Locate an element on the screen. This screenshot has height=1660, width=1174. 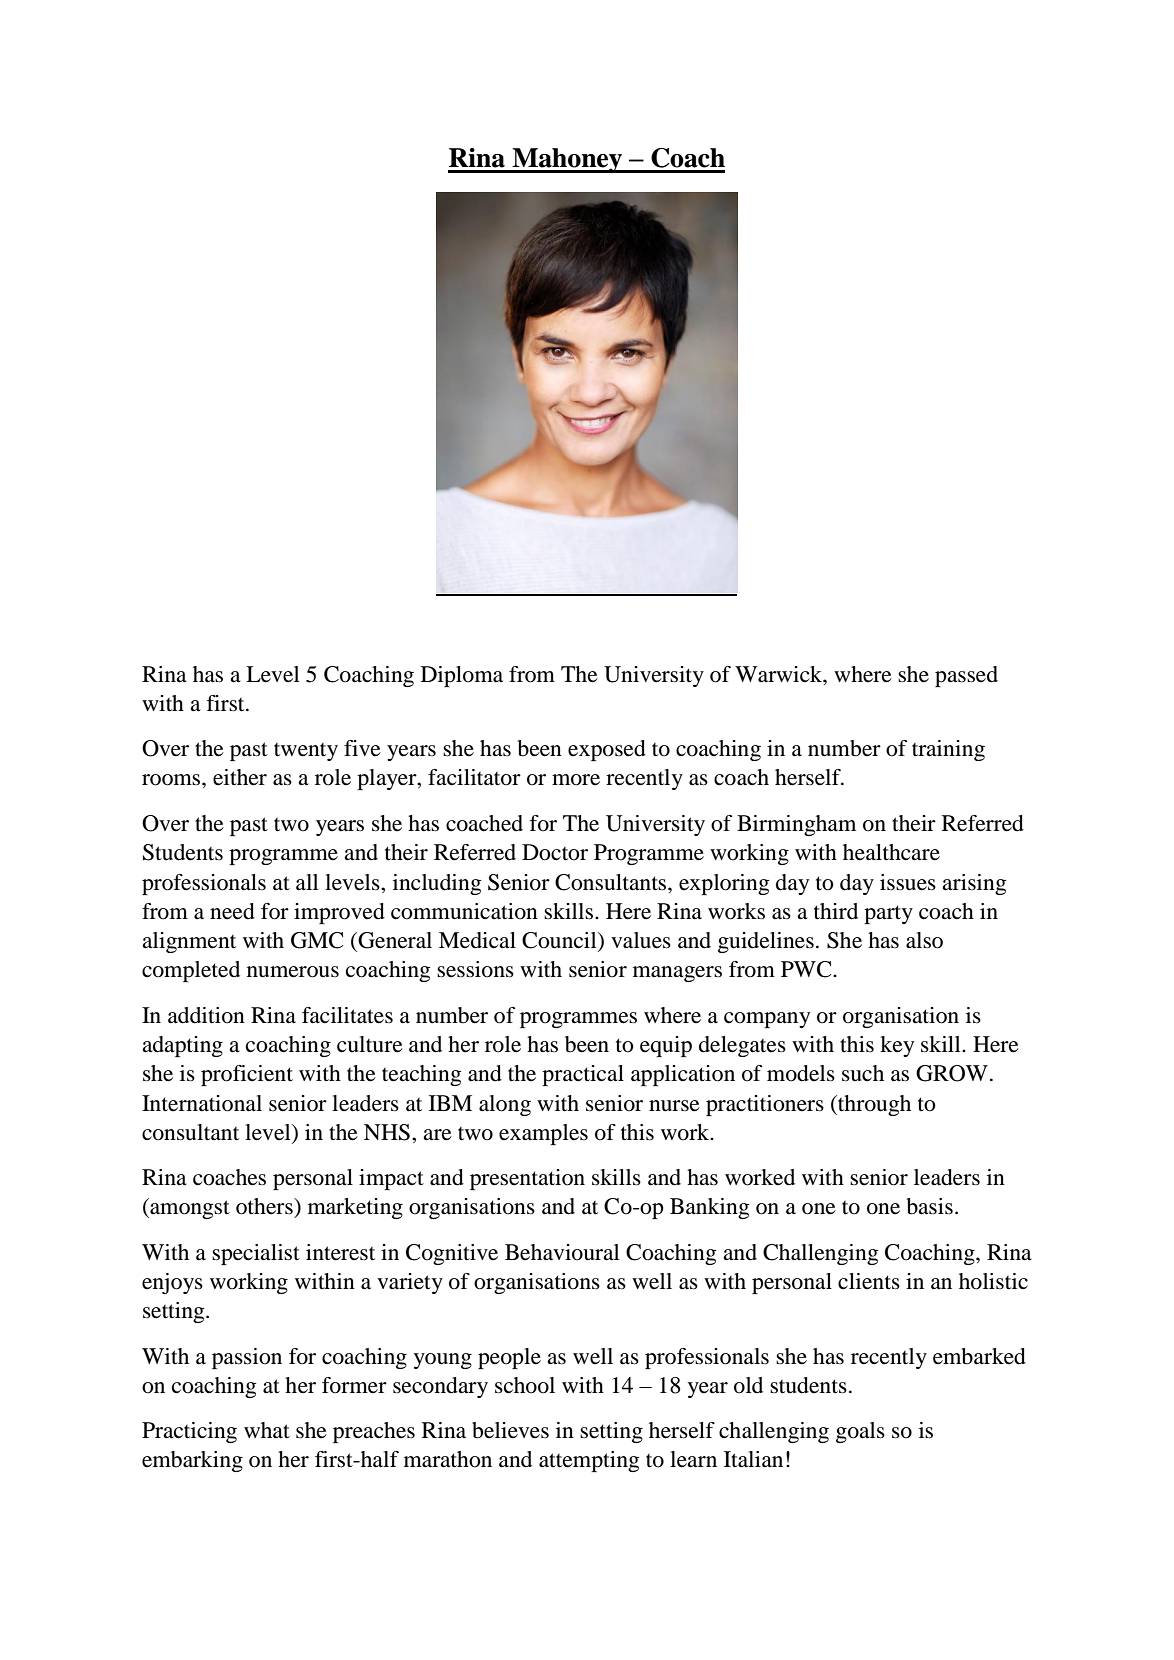
Diploma is located at coordinates (462, 676).
